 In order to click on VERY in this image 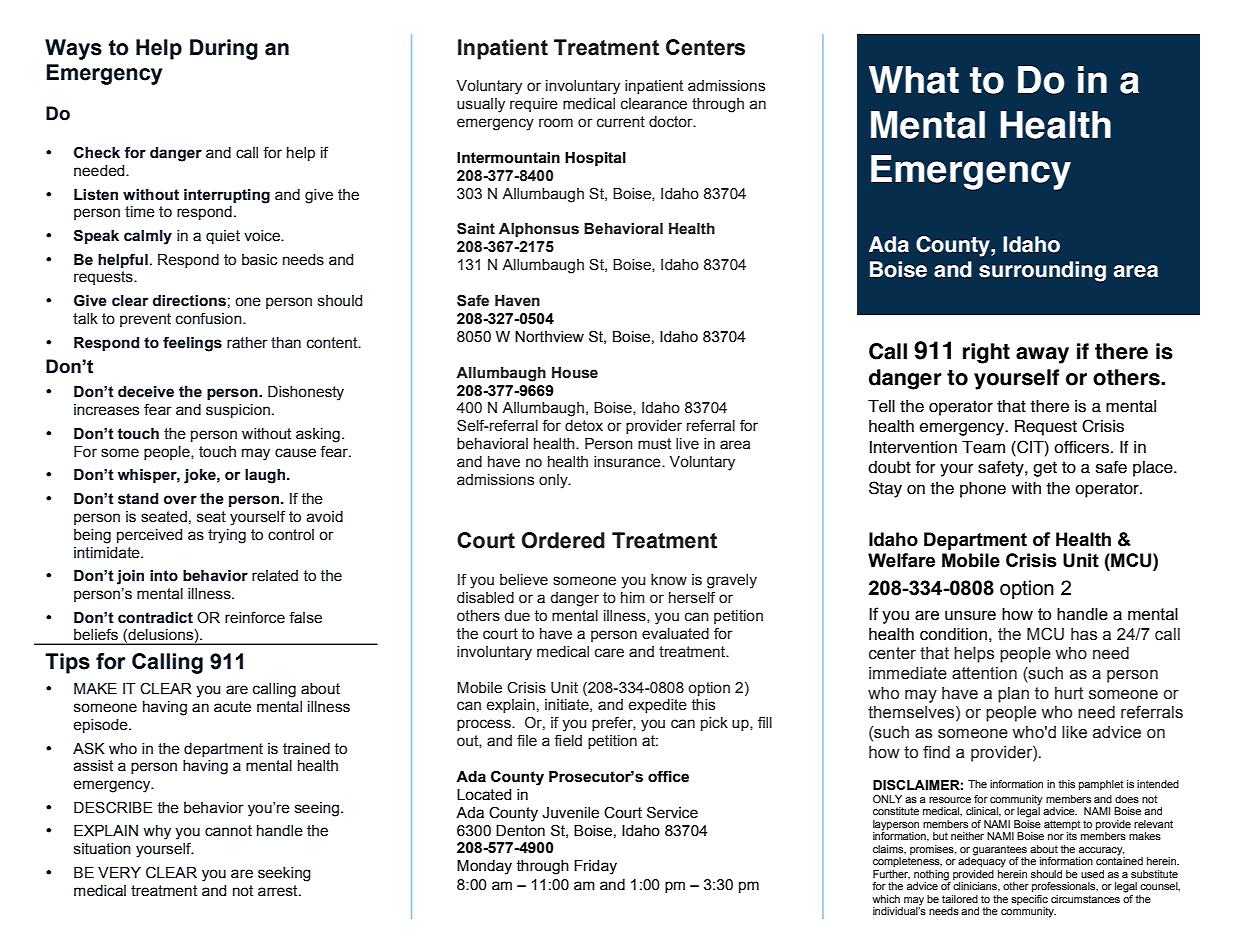, I will do `click(119, 872)`.
